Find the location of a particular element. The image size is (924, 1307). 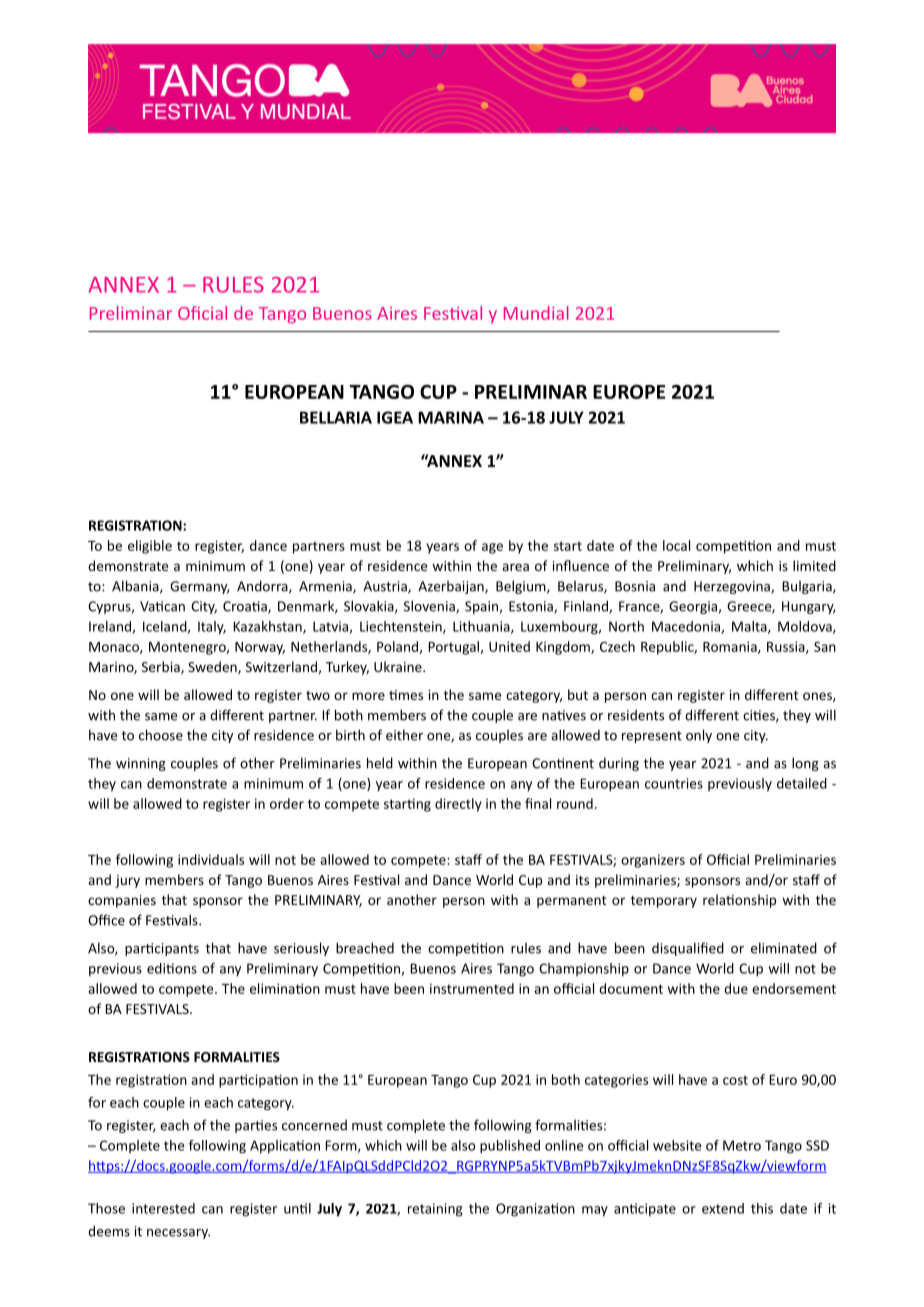

MARINA is located at coordinates (451, 417).
